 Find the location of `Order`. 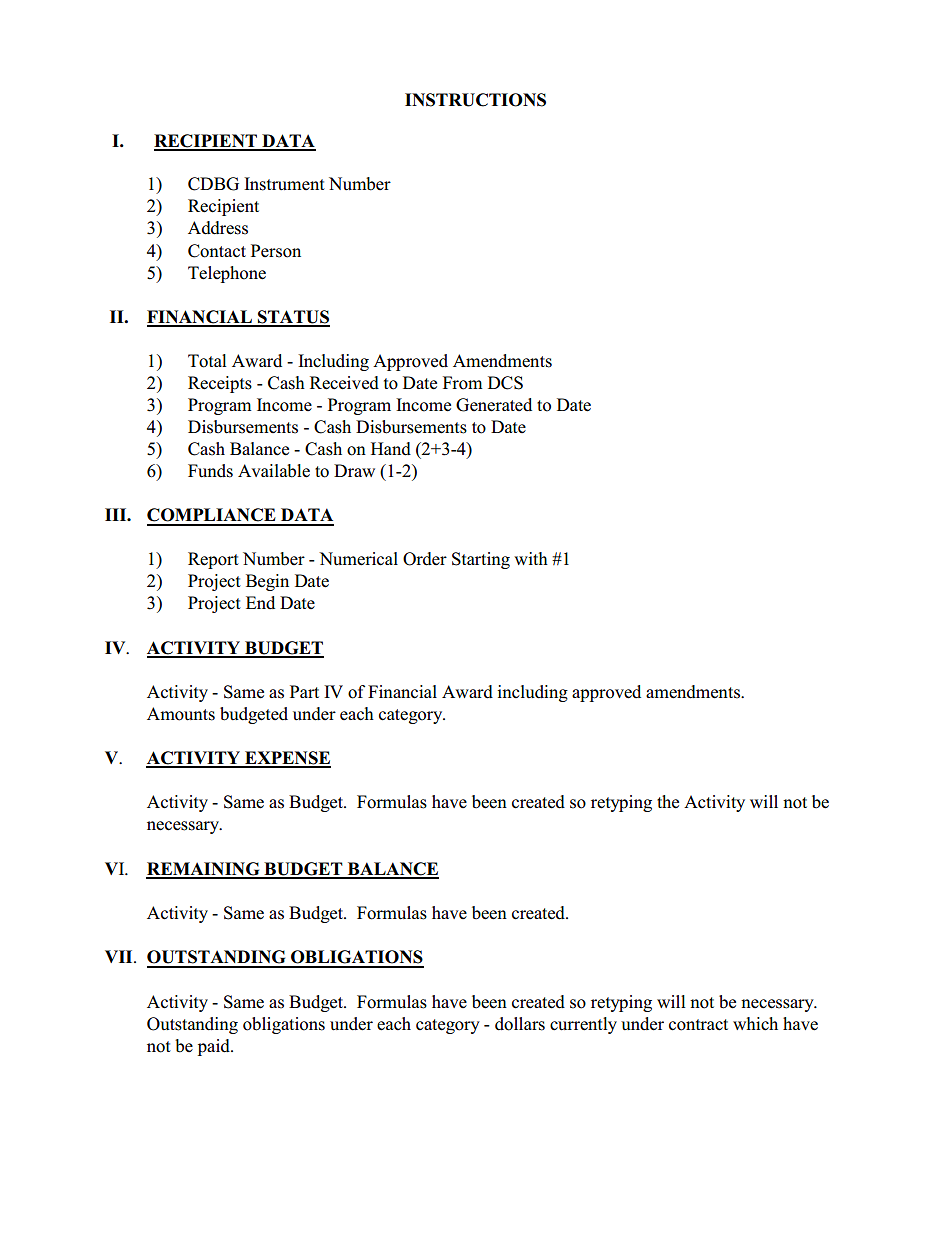

Order is located at coordinates (425, 559).
